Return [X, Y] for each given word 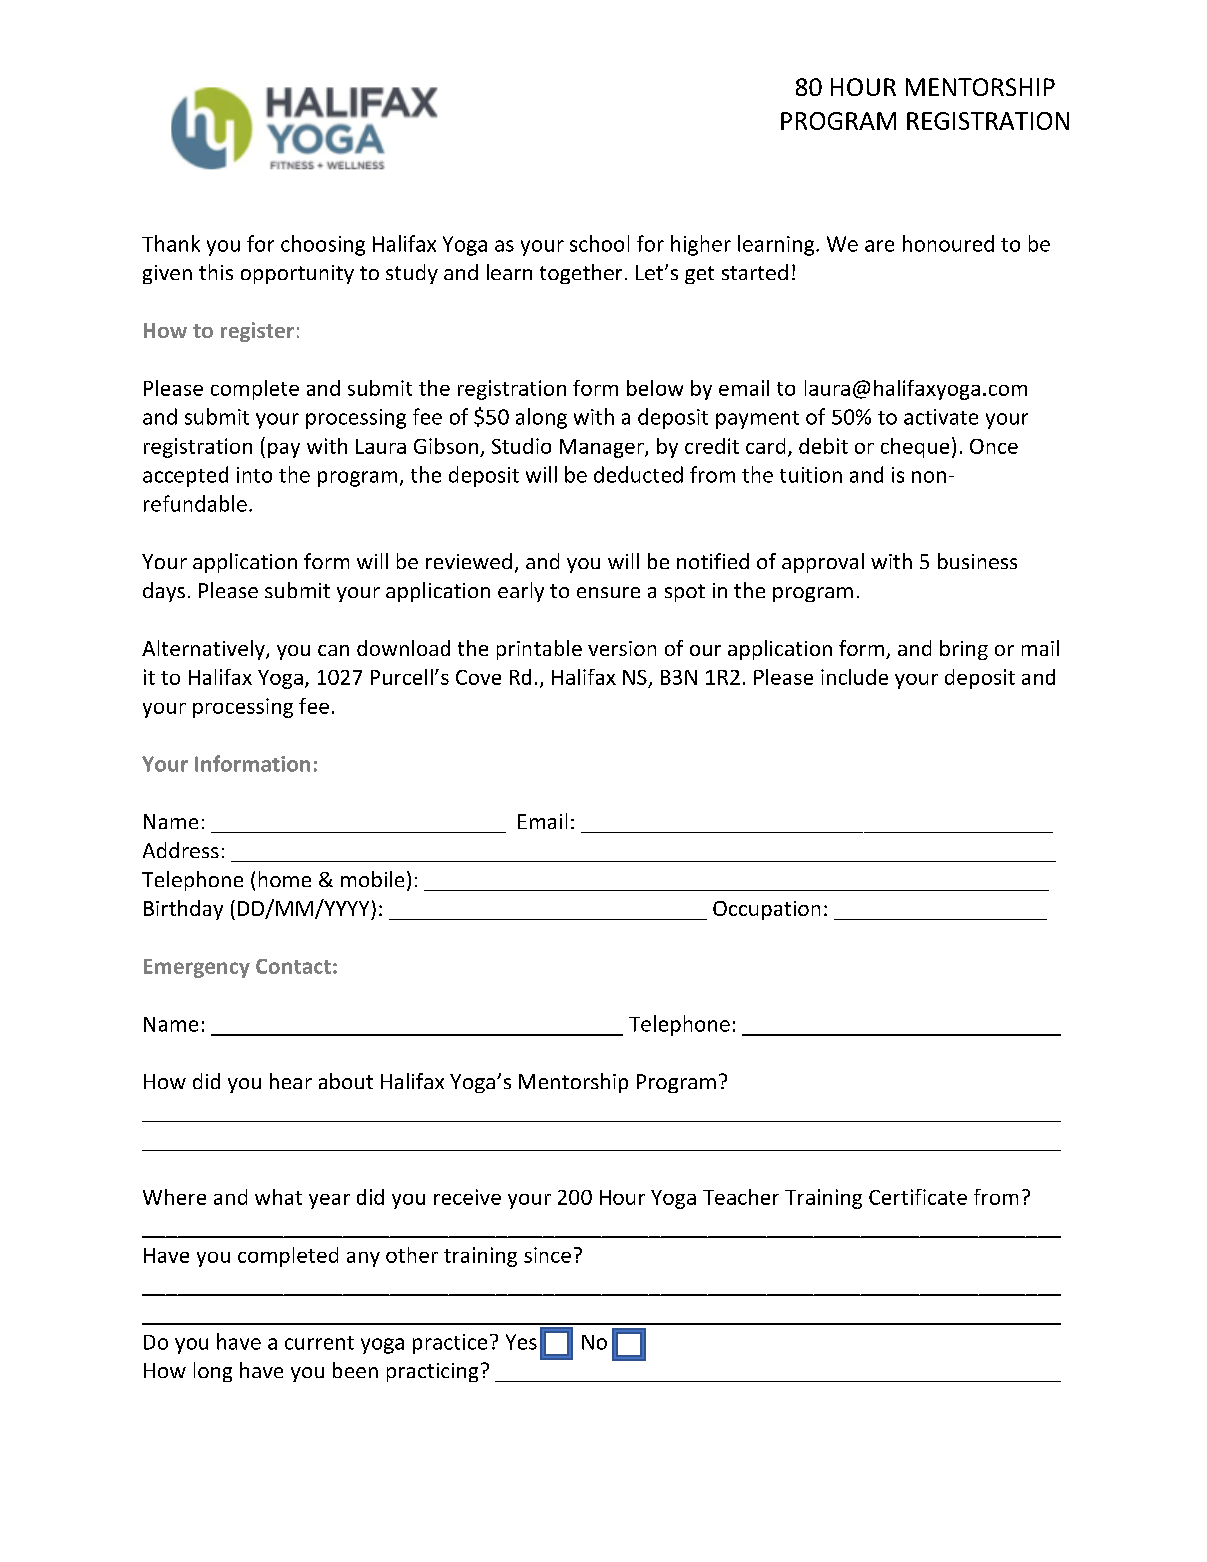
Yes [521, 1342]
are [879, 246]
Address [181, 850]
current [319, 1343]
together [581, 274]
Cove [478, 677]
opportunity [297, 274]
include [854, 677]
